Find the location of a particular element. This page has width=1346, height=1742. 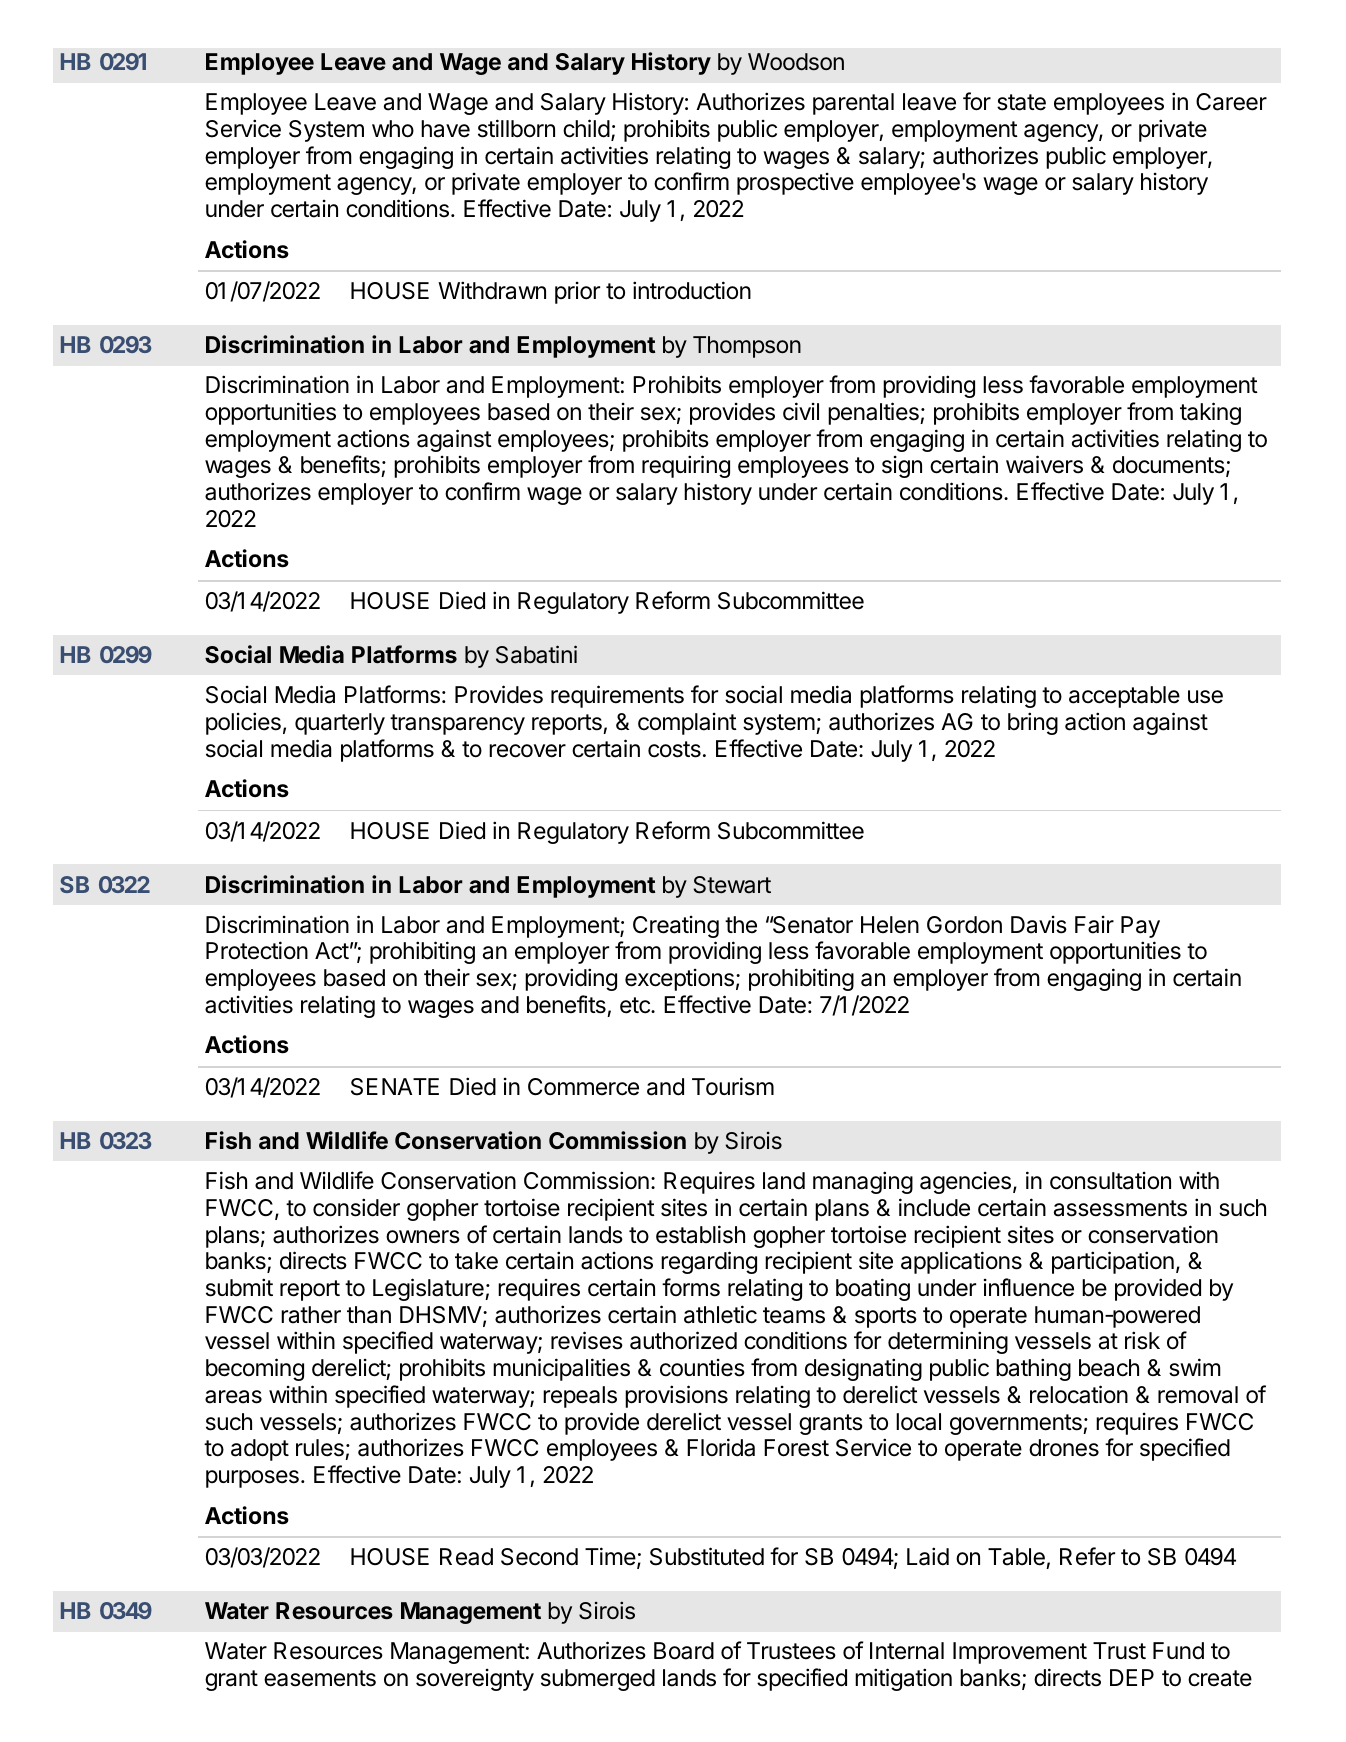

Fair is located at coordinates (1094, 925).
